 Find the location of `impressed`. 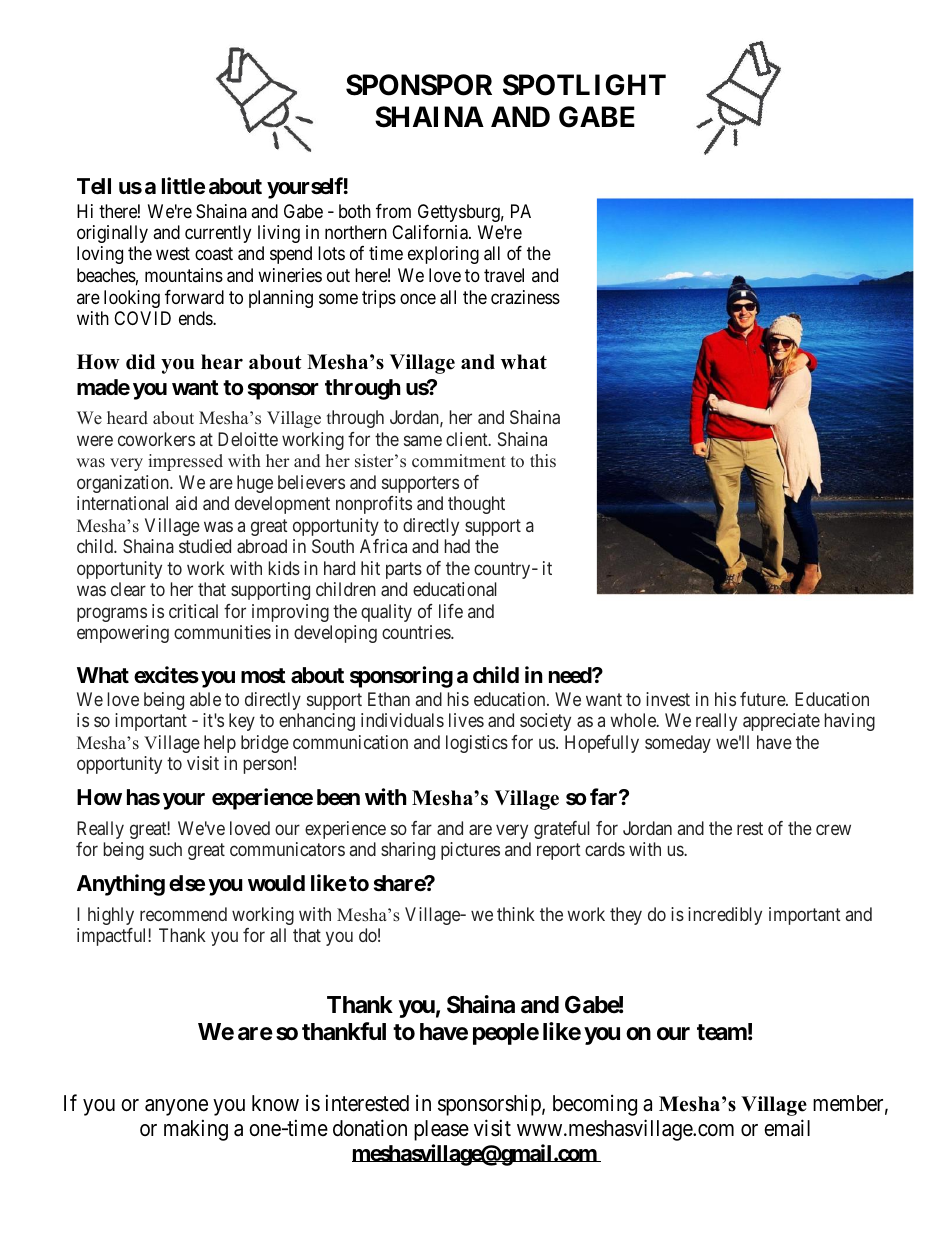

impressed is located at coordinates (185, 462).
